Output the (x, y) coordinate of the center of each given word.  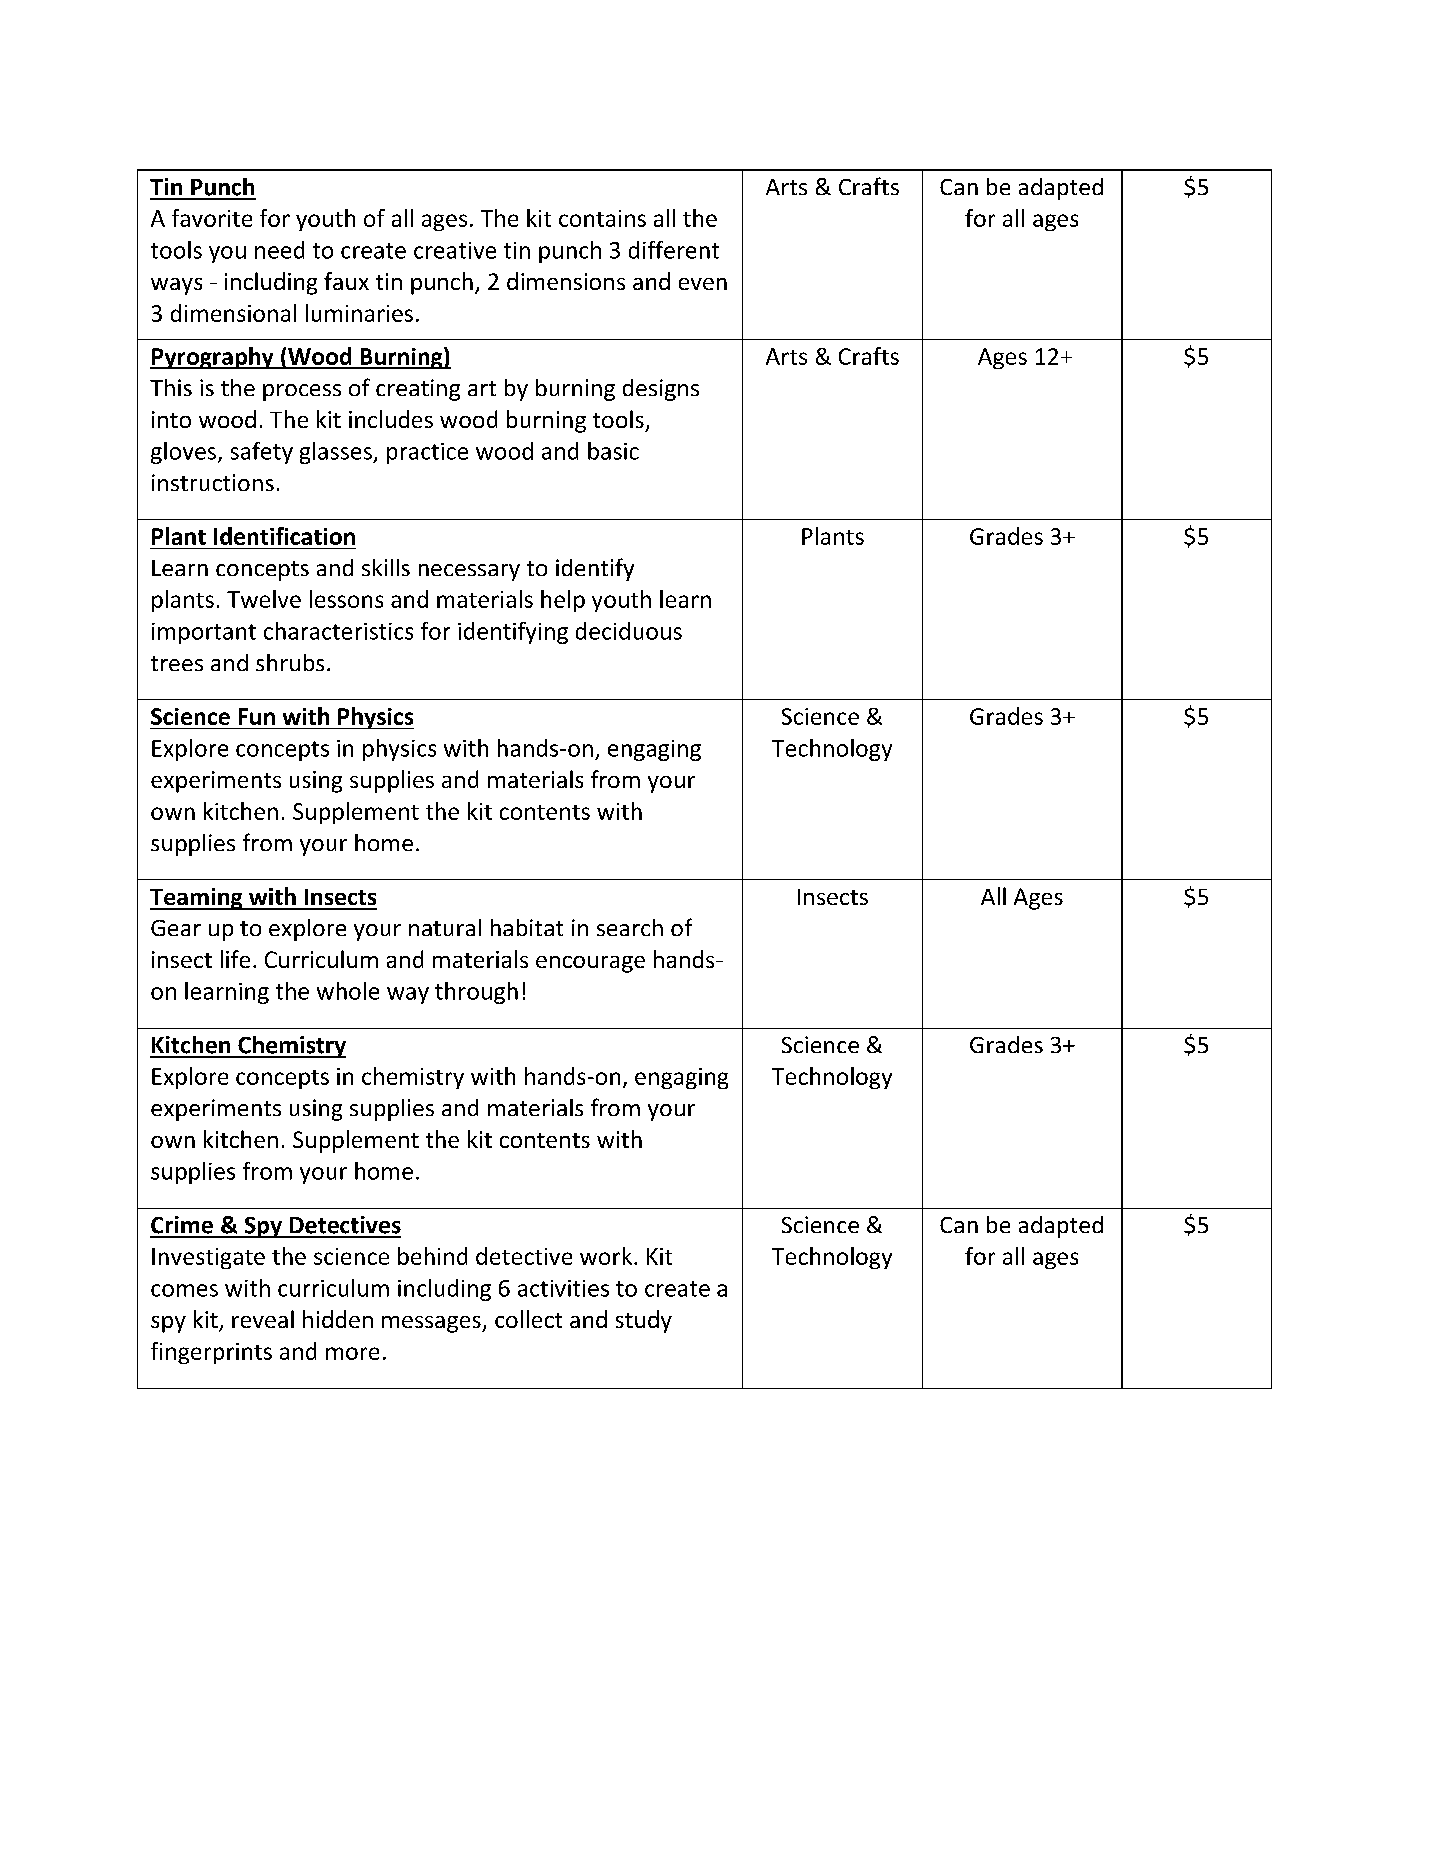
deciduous (629, 631)
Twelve (264, 599)
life (235, 959)
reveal (263, 1319)
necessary (469, 572)
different (674, 250)
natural (445, 927)
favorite (212, 218)
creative (455, 250)
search (630, 927)
